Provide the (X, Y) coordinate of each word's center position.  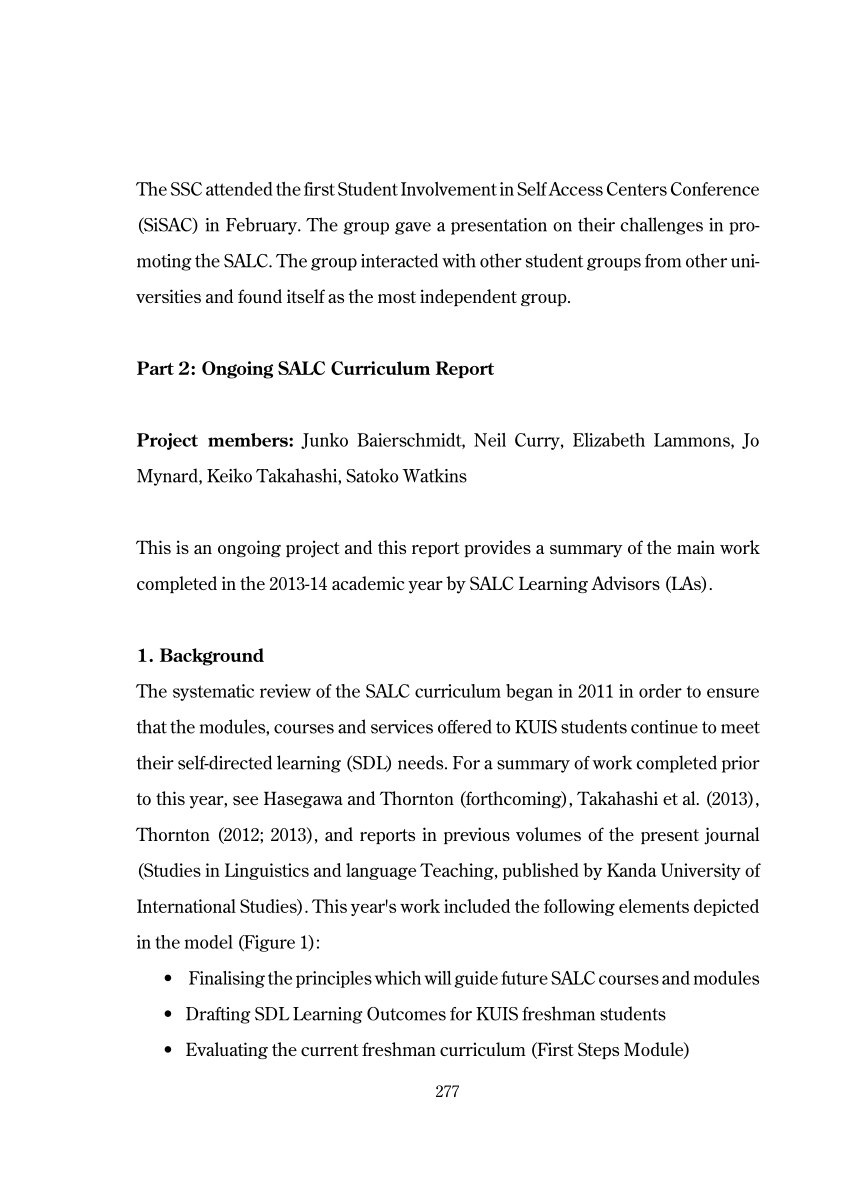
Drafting (218, 1015)
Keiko (229, 475)
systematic (213, 692)
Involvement (449, 189)
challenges (662, 226)
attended (239, 189)
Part (155, 368)
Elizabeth (609, 440)
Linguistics (267, 871)
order (660, 691)
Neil (490, 440)
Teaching (458, 871)
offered (465, 726)
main (696, 547)
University (701, 871)
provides (497, 548)
